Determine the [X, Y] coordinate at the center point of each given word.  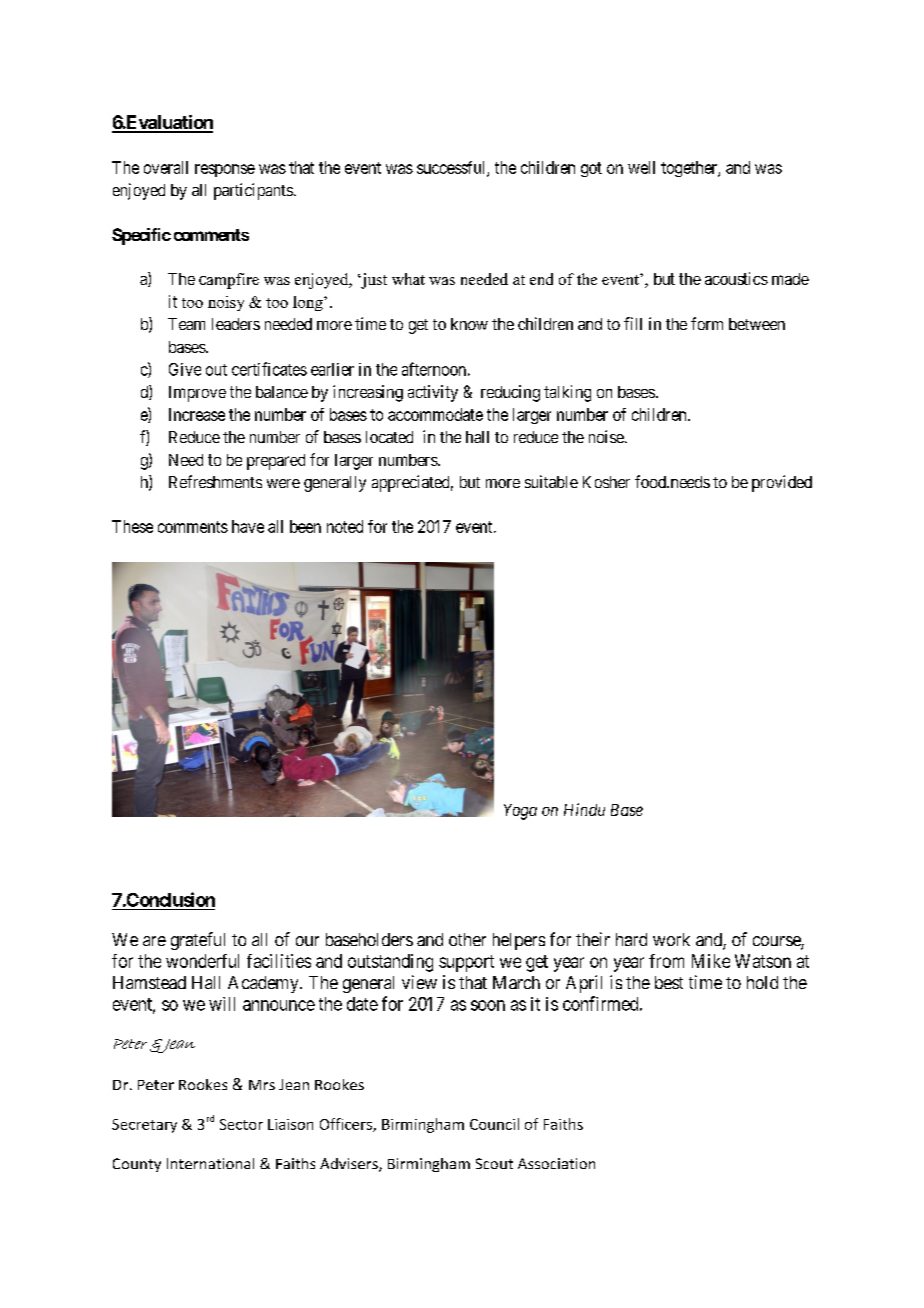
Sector [241, 1124]
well [641, 167]
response [225, 170]
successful [452, 168]
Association [556, 1163]
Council [494, 1124]
